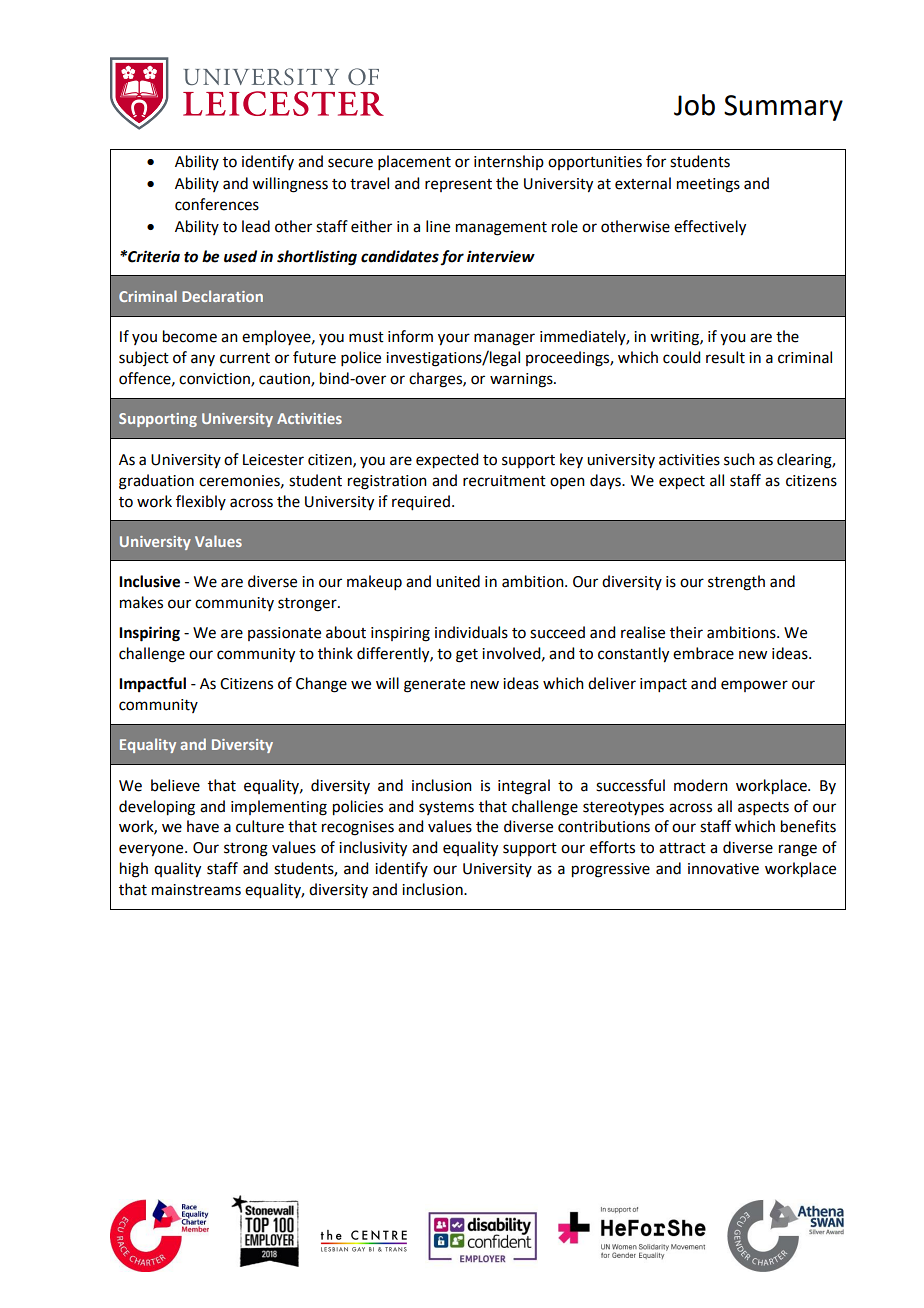 The image size is (924, 1308). Describe the element at coordinates (215, 380) in the document. I see `conviction` at that location.
